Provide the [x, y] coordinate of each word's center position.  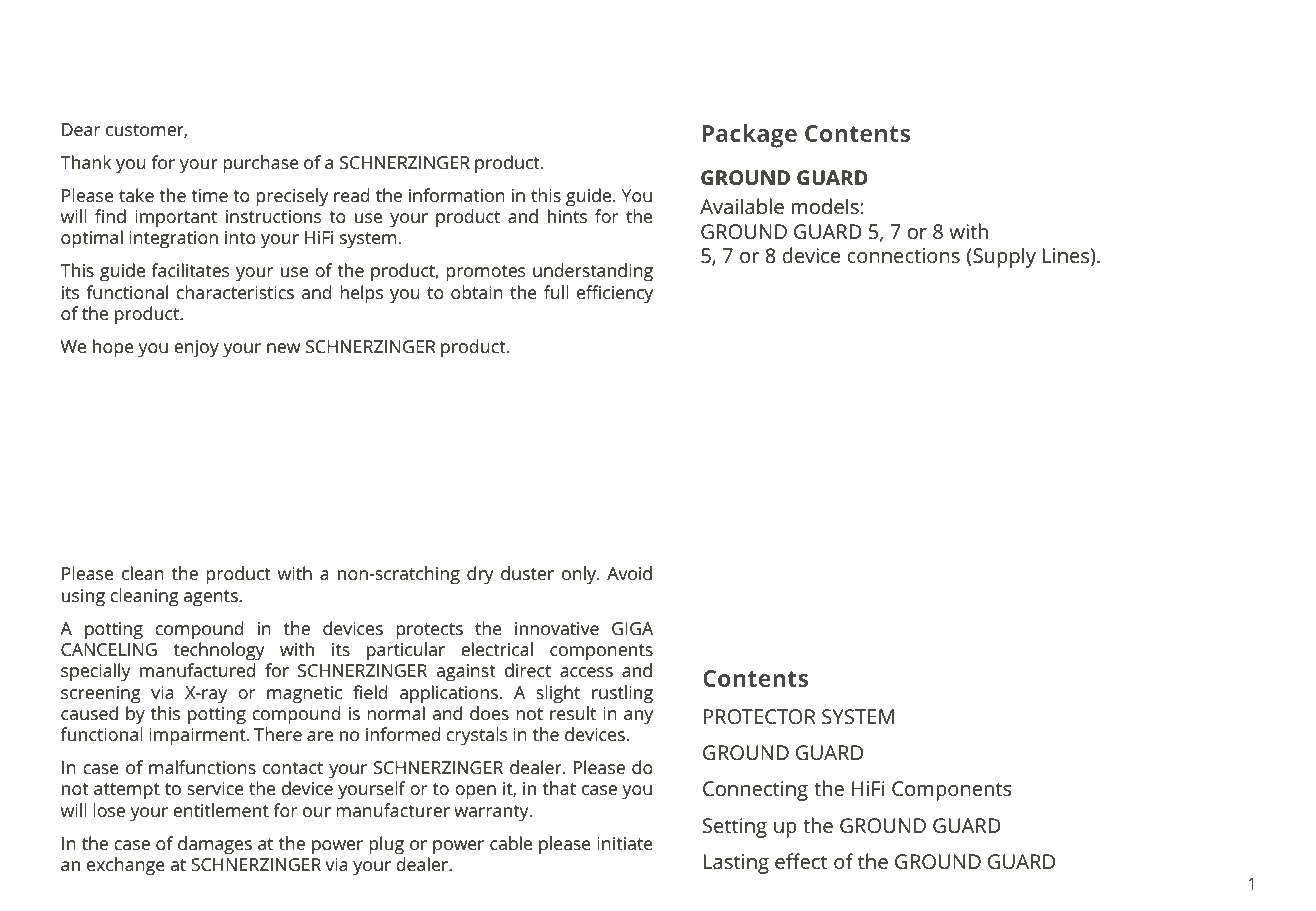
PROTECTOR [760, 716]
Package [749, 136]
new [283, 348]
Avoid [629, 573]
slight [558, 694]
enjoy [196, 349]
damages [215, 845]
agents [212, 598]
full [556, 292]
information [457, 195]
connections [903, 256]
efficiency [615, 294]
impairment [198, 737]
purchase [261, 164]
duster [527, 573]
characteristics [235, 292]
